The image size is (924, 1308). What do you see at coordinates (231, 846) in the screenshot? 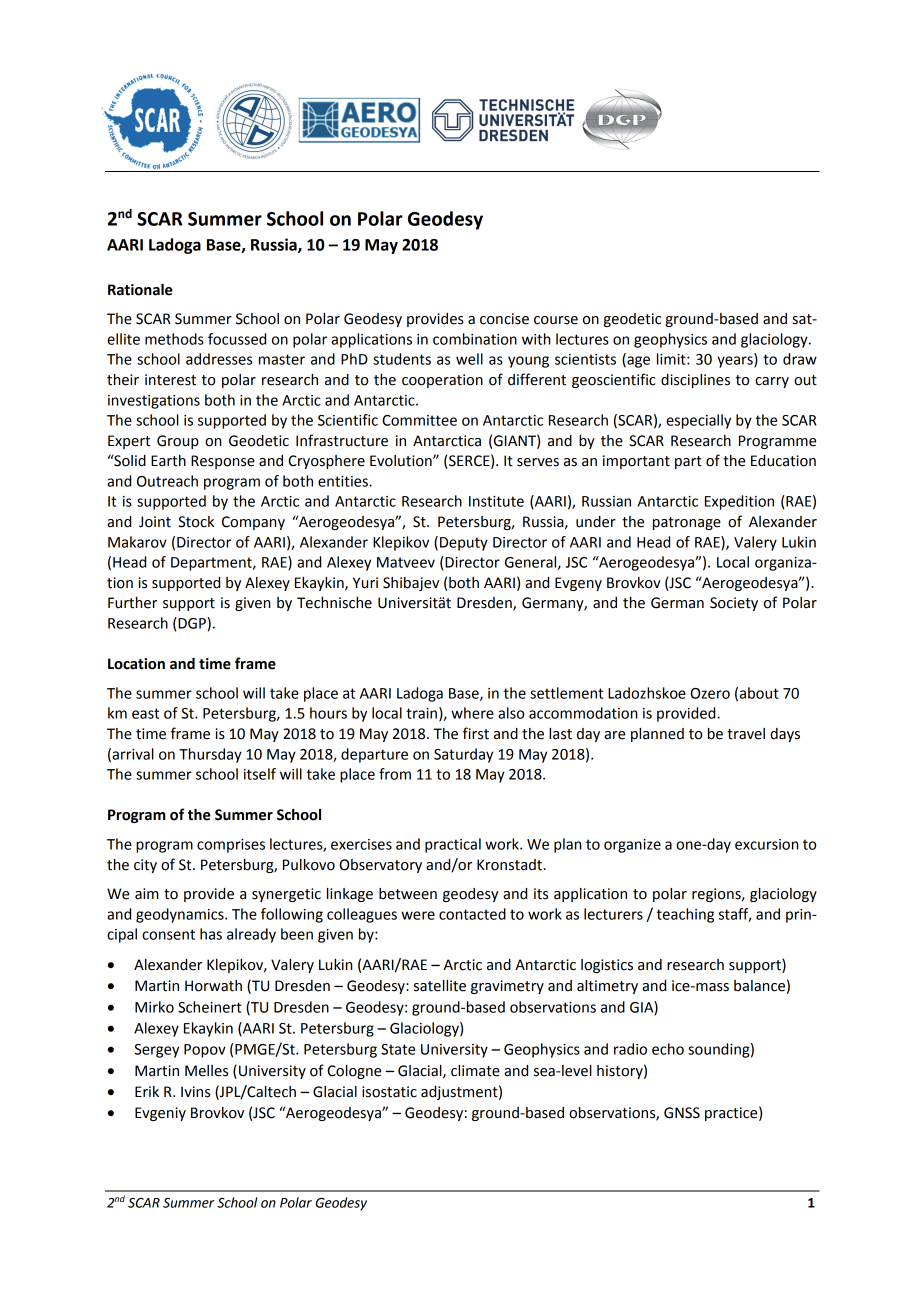
I see `comprises` at bounding box center [231, 846].
